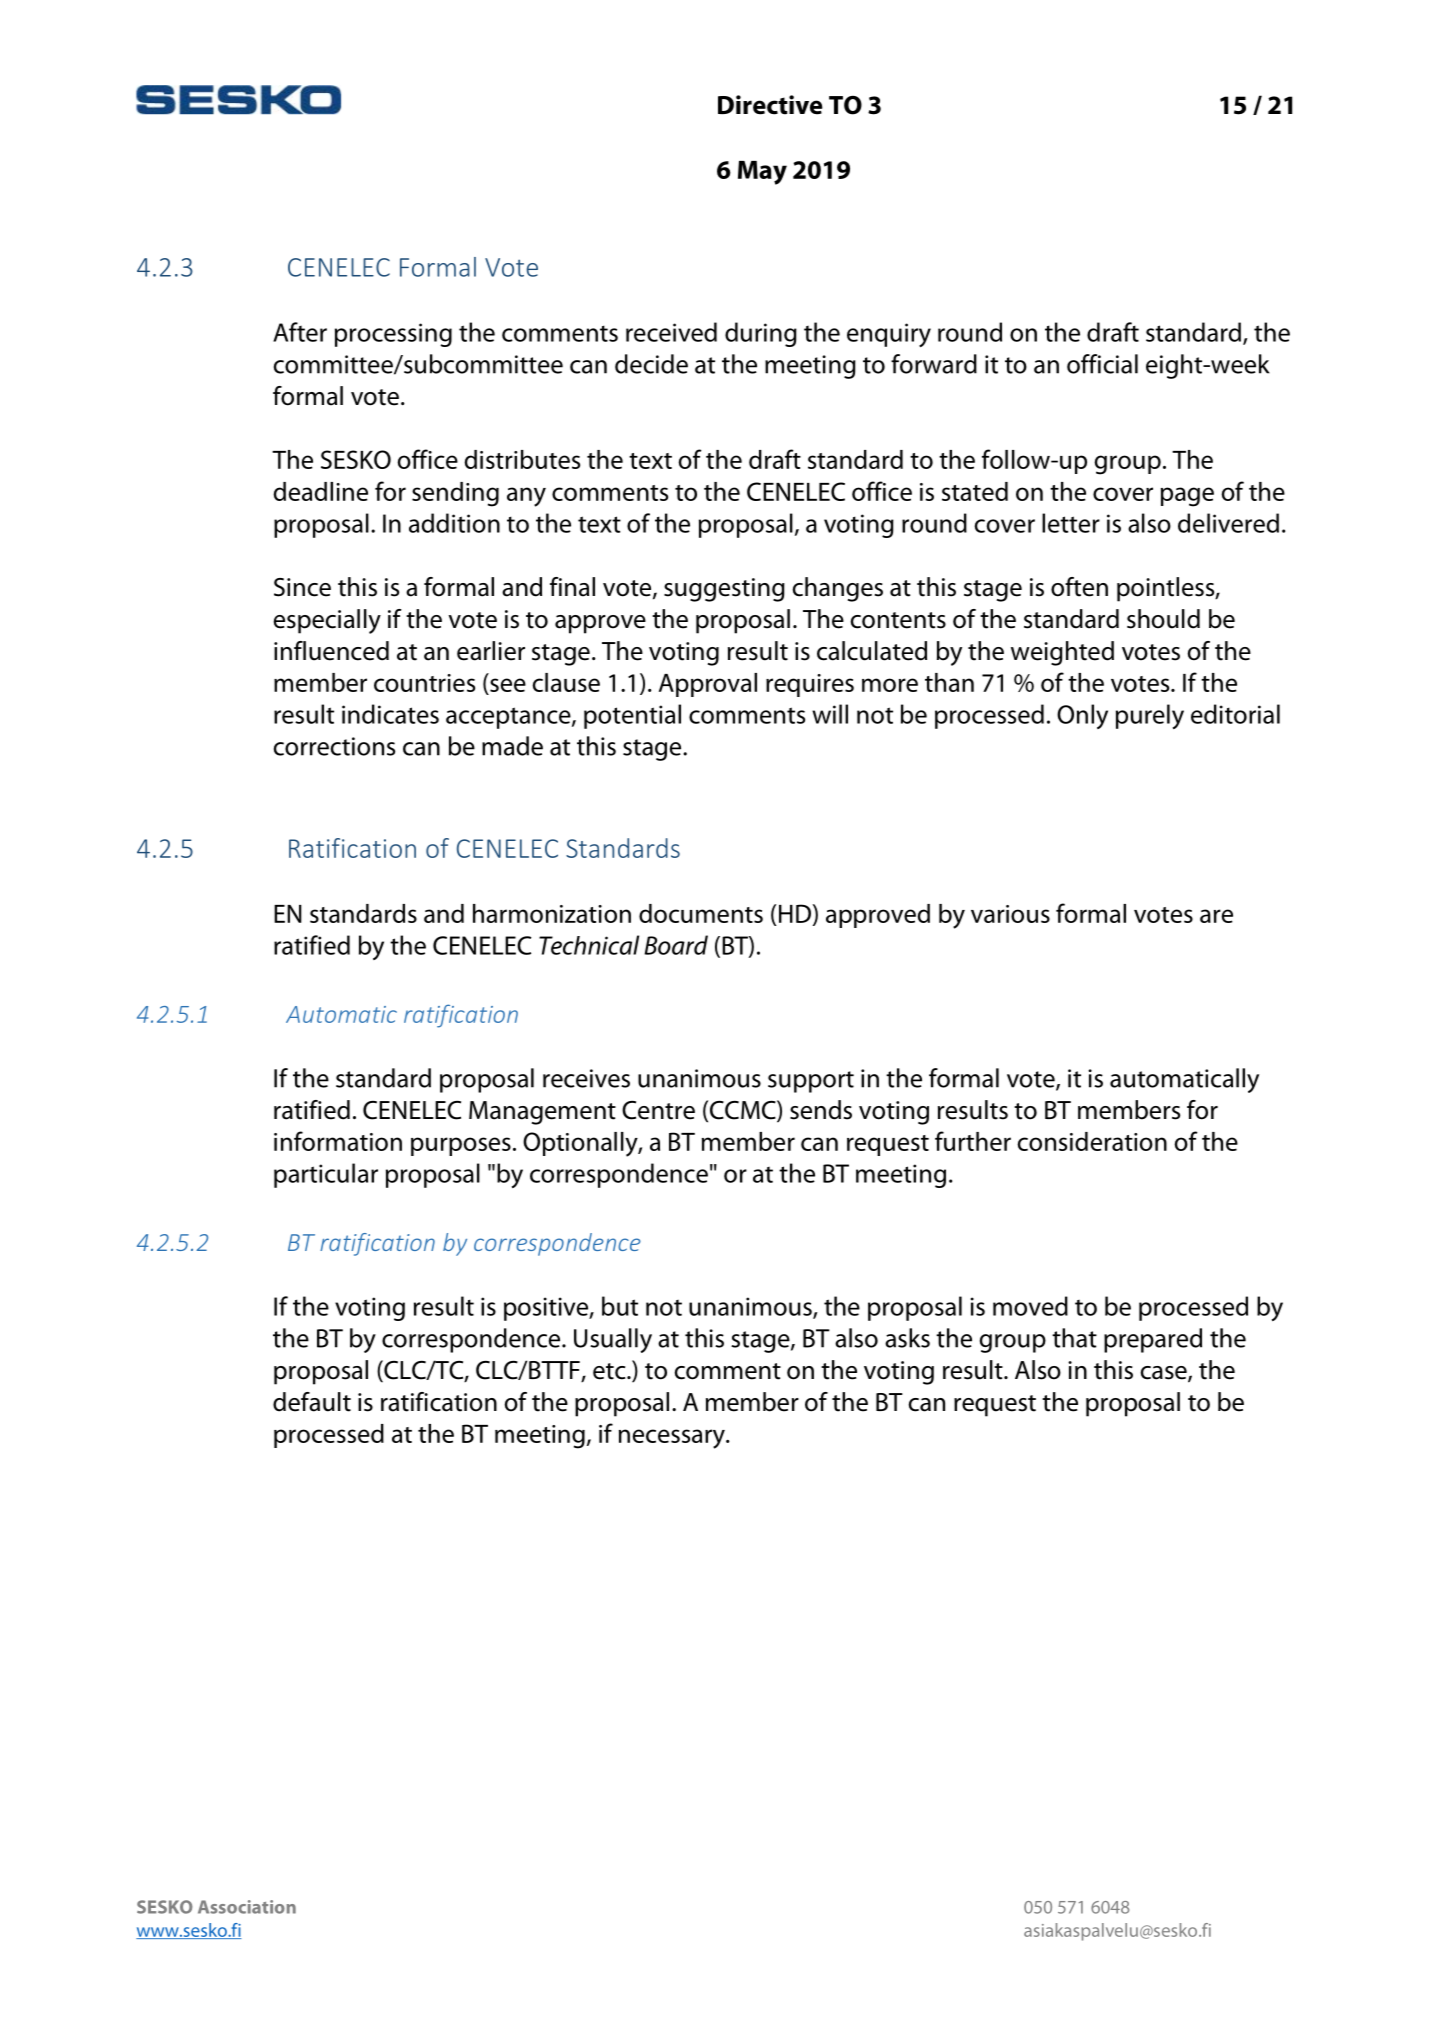 This image has width=1433, height=2027. Describe the element at coordinates (393, 335) in the image. I see `processing` at that location.
